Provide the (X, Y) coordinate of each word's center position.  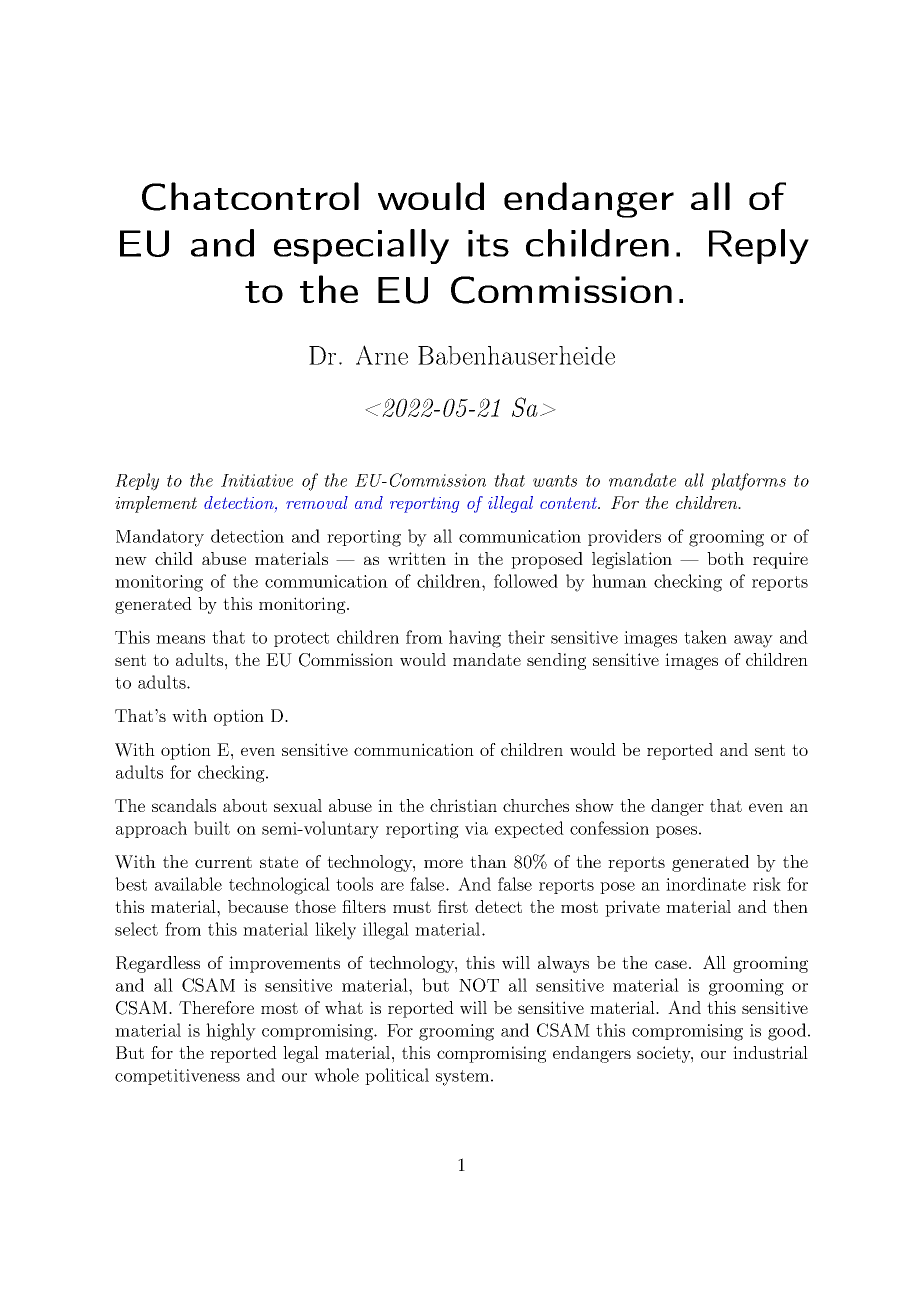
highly (231, 1032)
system (462, 1078)
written (417, 558)
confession (609, 828)
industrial (770, 1052)
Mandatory (160, 538)
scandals (184, 805)
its (488, 243)
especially (361, 246)
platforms (748, 482)
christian (463, 805)
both (725, 558)
